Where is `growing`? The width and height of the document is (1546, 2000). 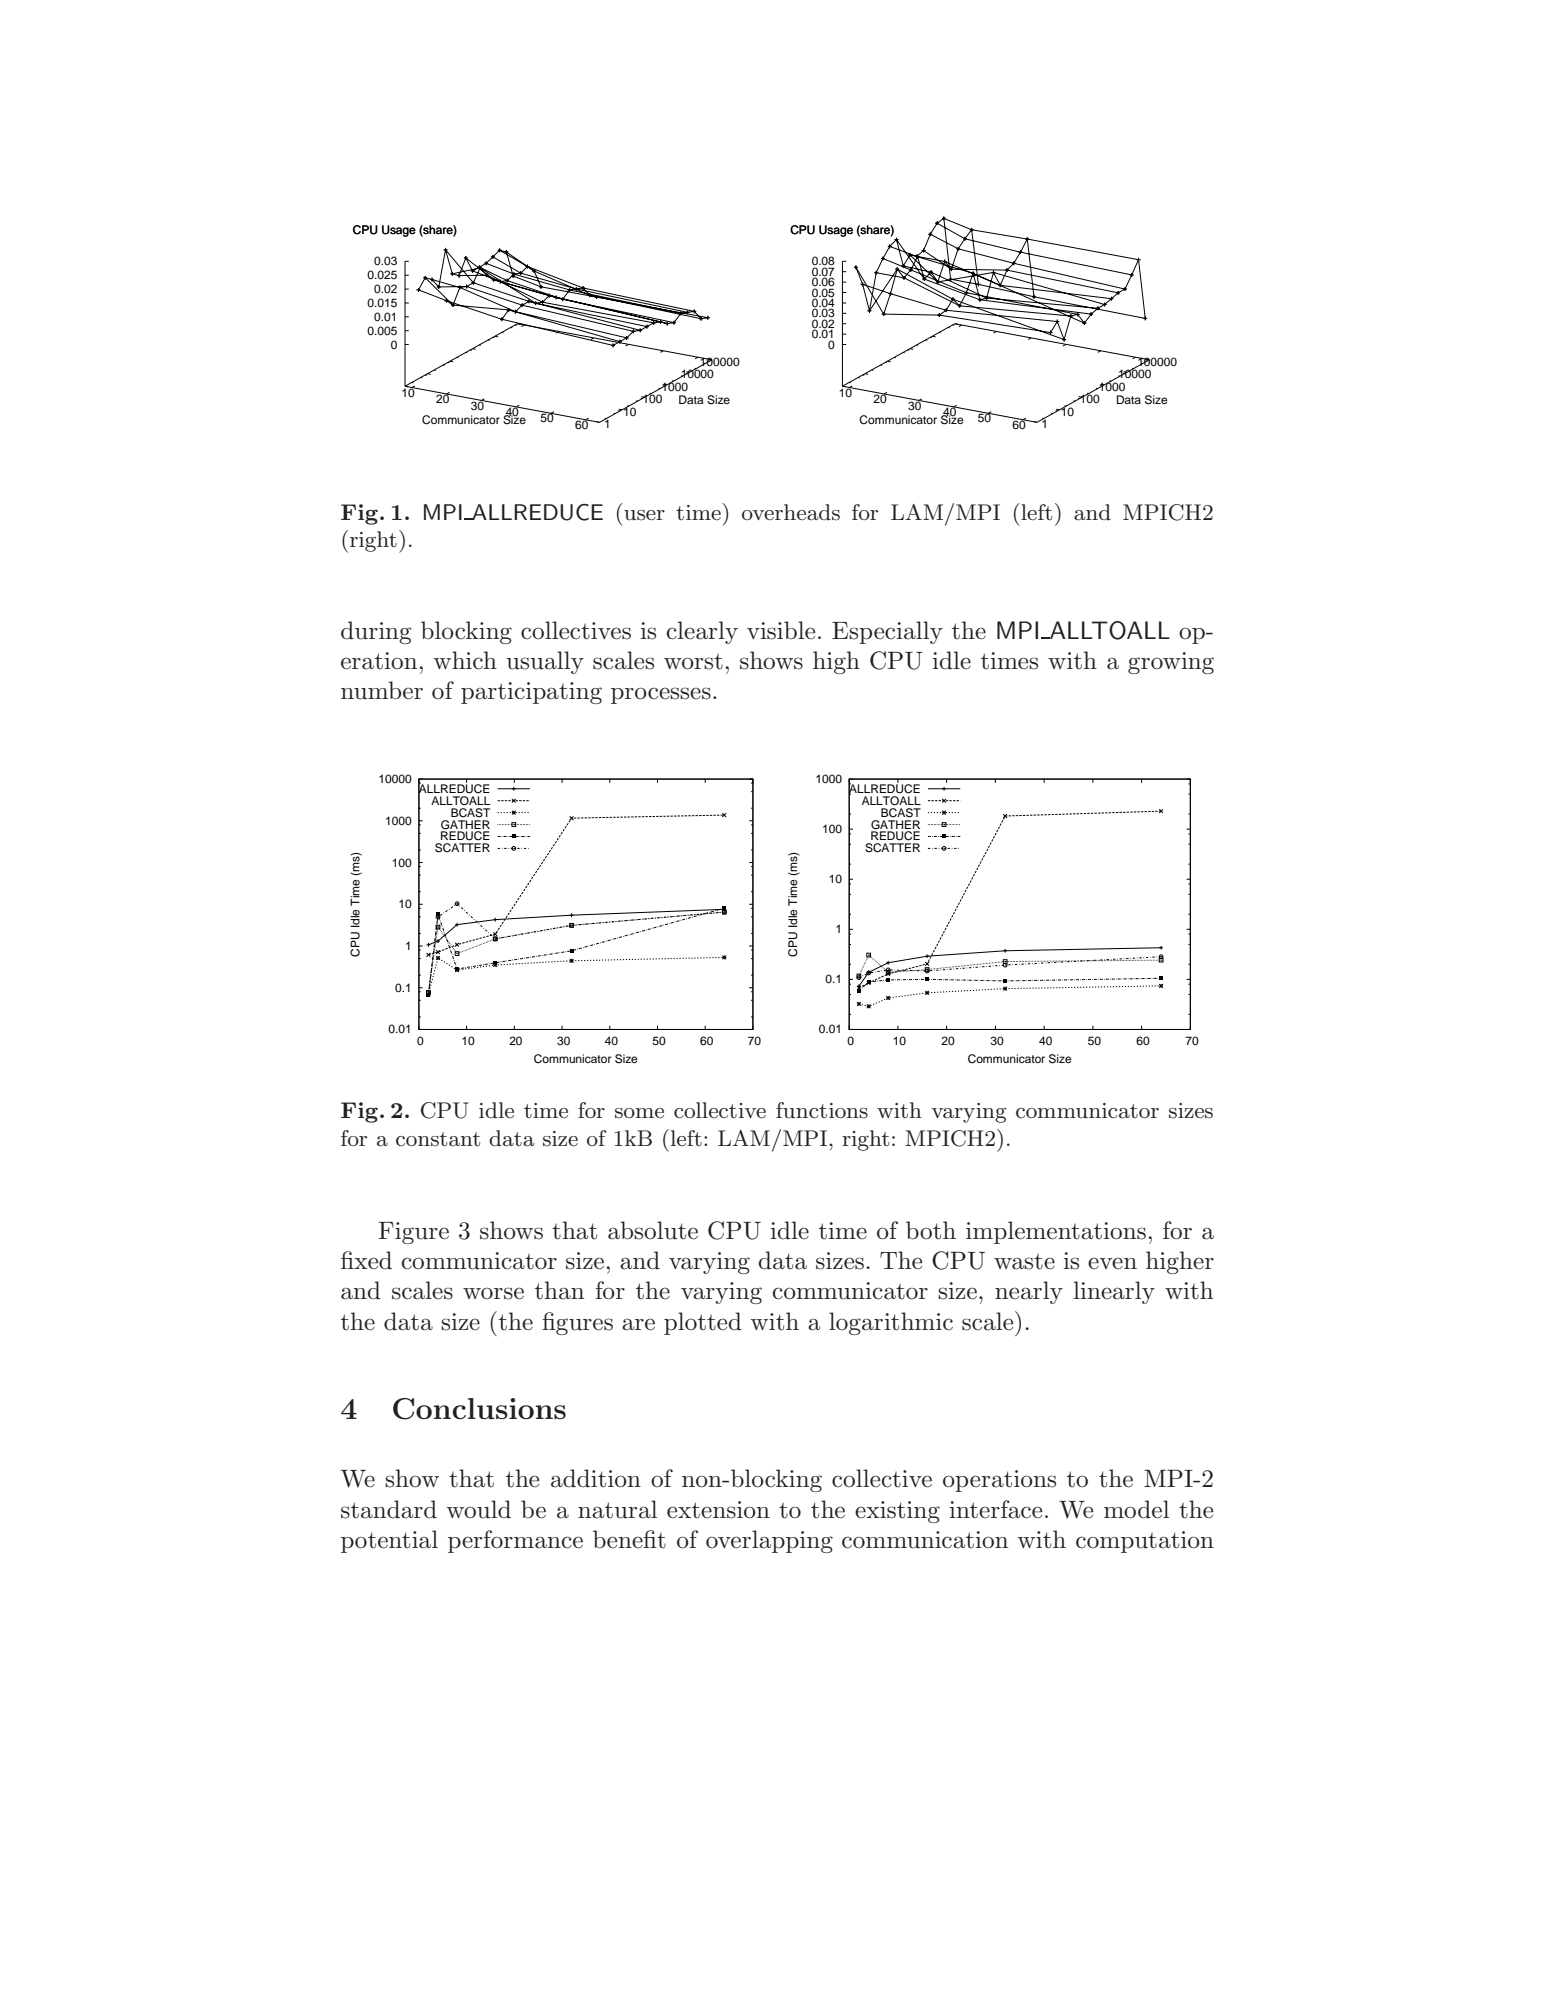
growing is located at coordinates (1171, 663).
